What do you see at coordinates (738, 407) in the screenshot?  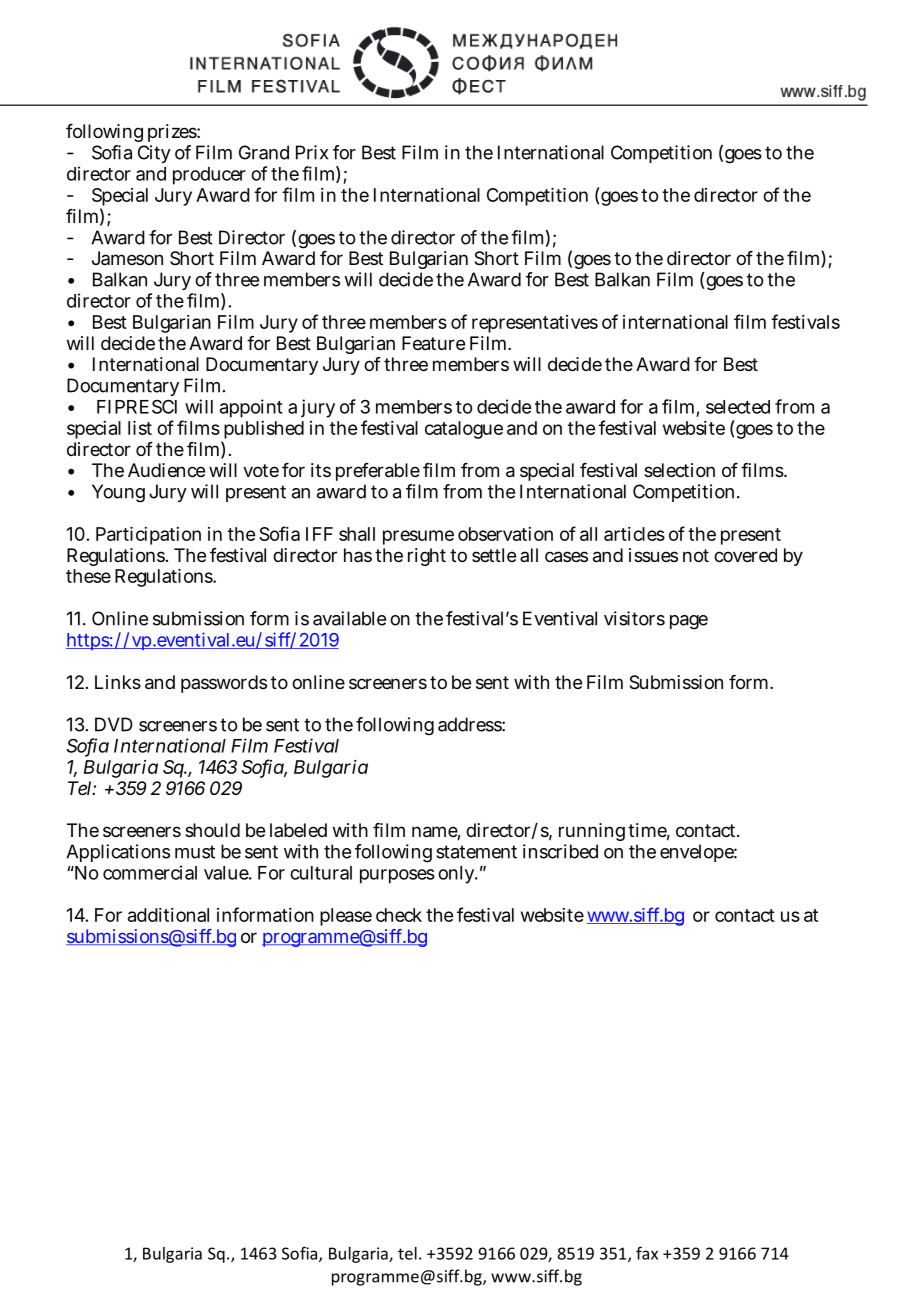 I see `selected` at bounding box center [738, 407].
